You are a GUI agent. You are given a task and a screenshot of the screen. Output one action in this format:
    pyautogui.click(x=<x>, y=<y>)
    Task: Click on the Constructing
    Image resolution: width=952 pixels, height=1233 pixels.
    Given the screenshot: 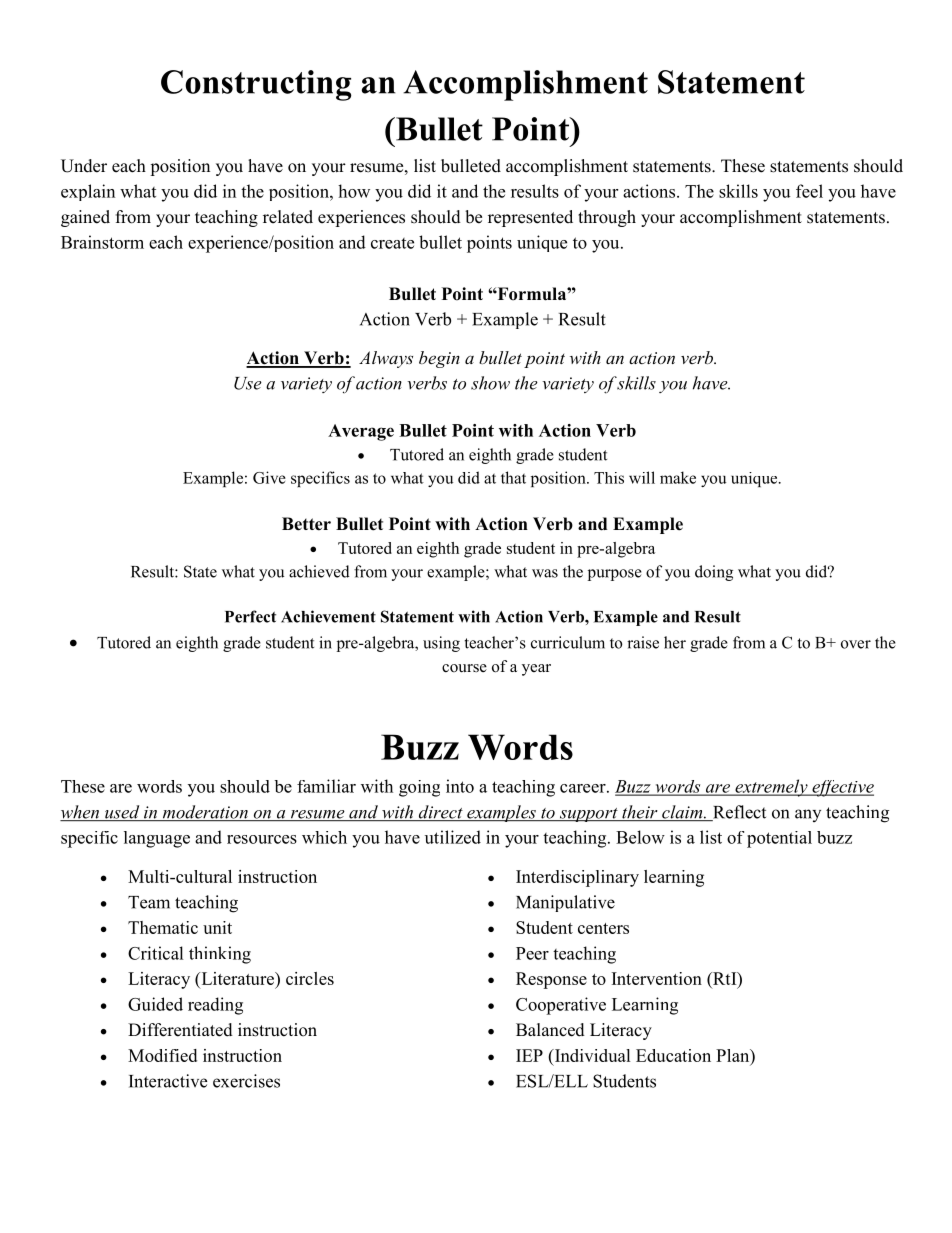 What is the action you would take?
    pyautogui.click(x=256, y=85)
